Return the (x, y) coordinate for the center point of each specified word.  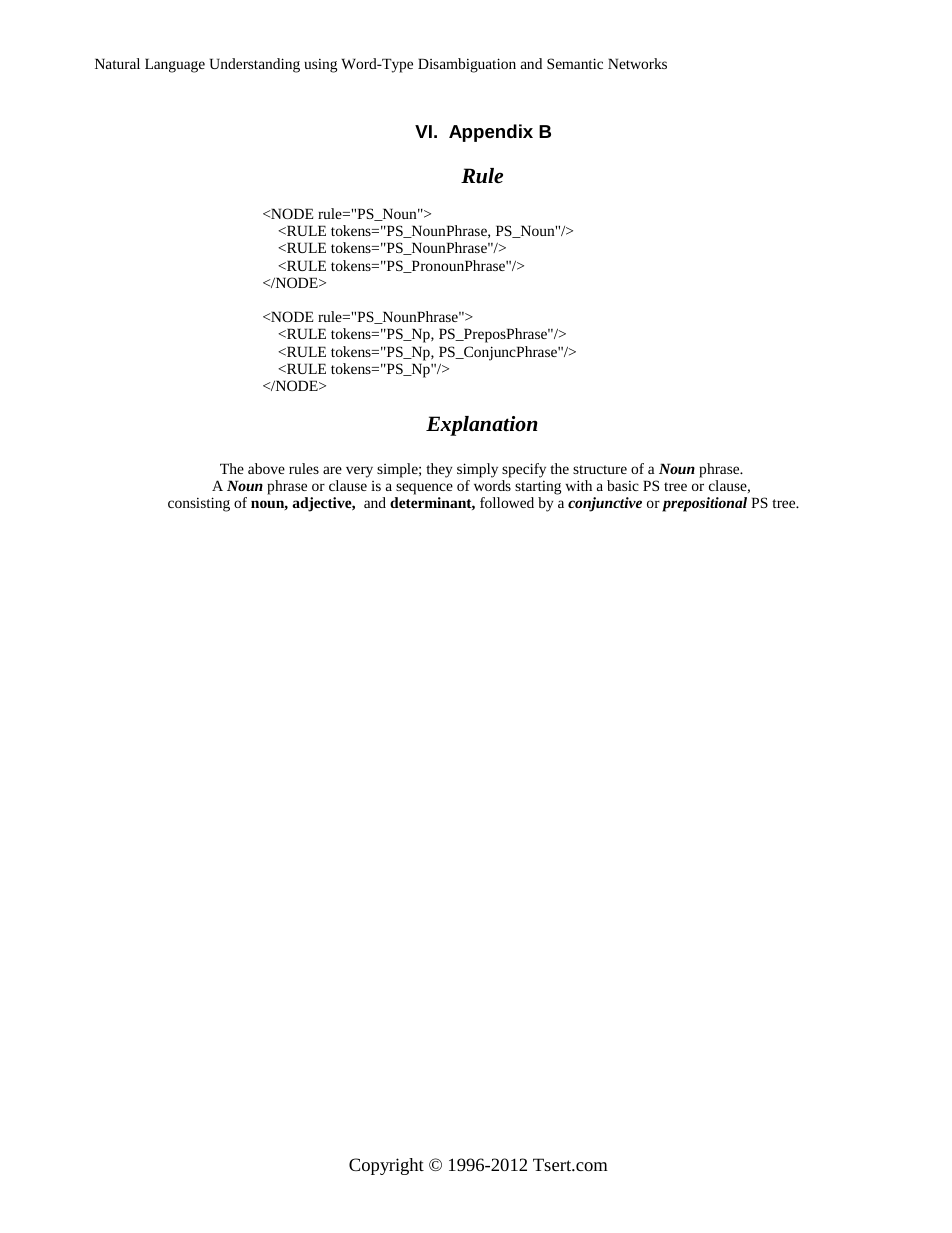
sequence (424, 489)
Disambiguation (467, 65)
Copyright (386, 1166)
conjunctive (605, 504)
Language (175, 65)
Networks (637, 63)
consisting (199, 504)
